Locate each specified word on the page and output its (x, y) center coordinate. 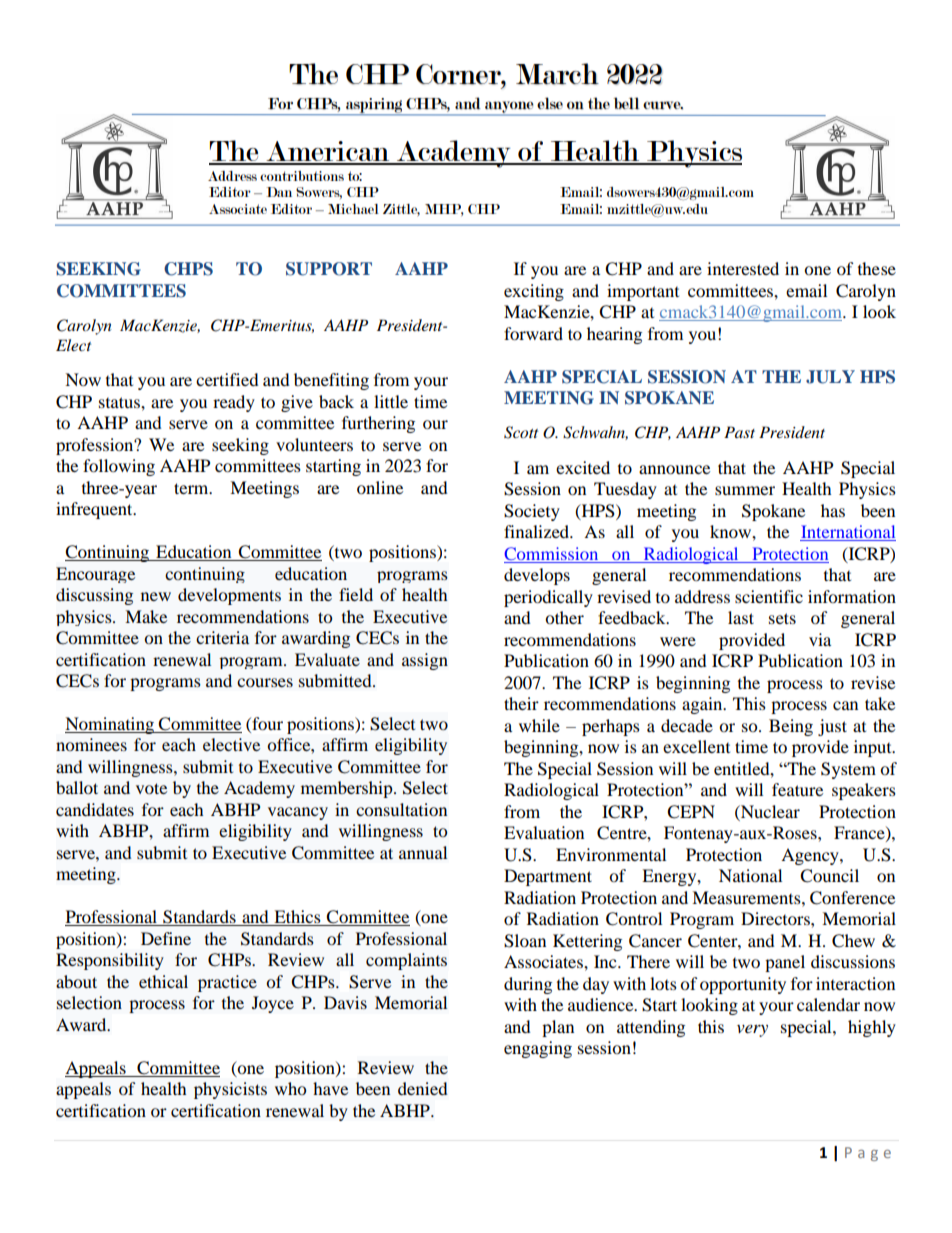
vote (151, 788)
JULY (830, 377)
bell (626, 103)
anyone (509, 108)
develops (537, 576)
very (752, 1030)
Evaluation (544, 832)
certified (227, 379)
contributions (302, 176)
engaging (538, 1049)
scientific (769, 596)
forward (533, 333)
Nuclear (769, 811)
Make (146, 616)
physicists (230, 1090)
